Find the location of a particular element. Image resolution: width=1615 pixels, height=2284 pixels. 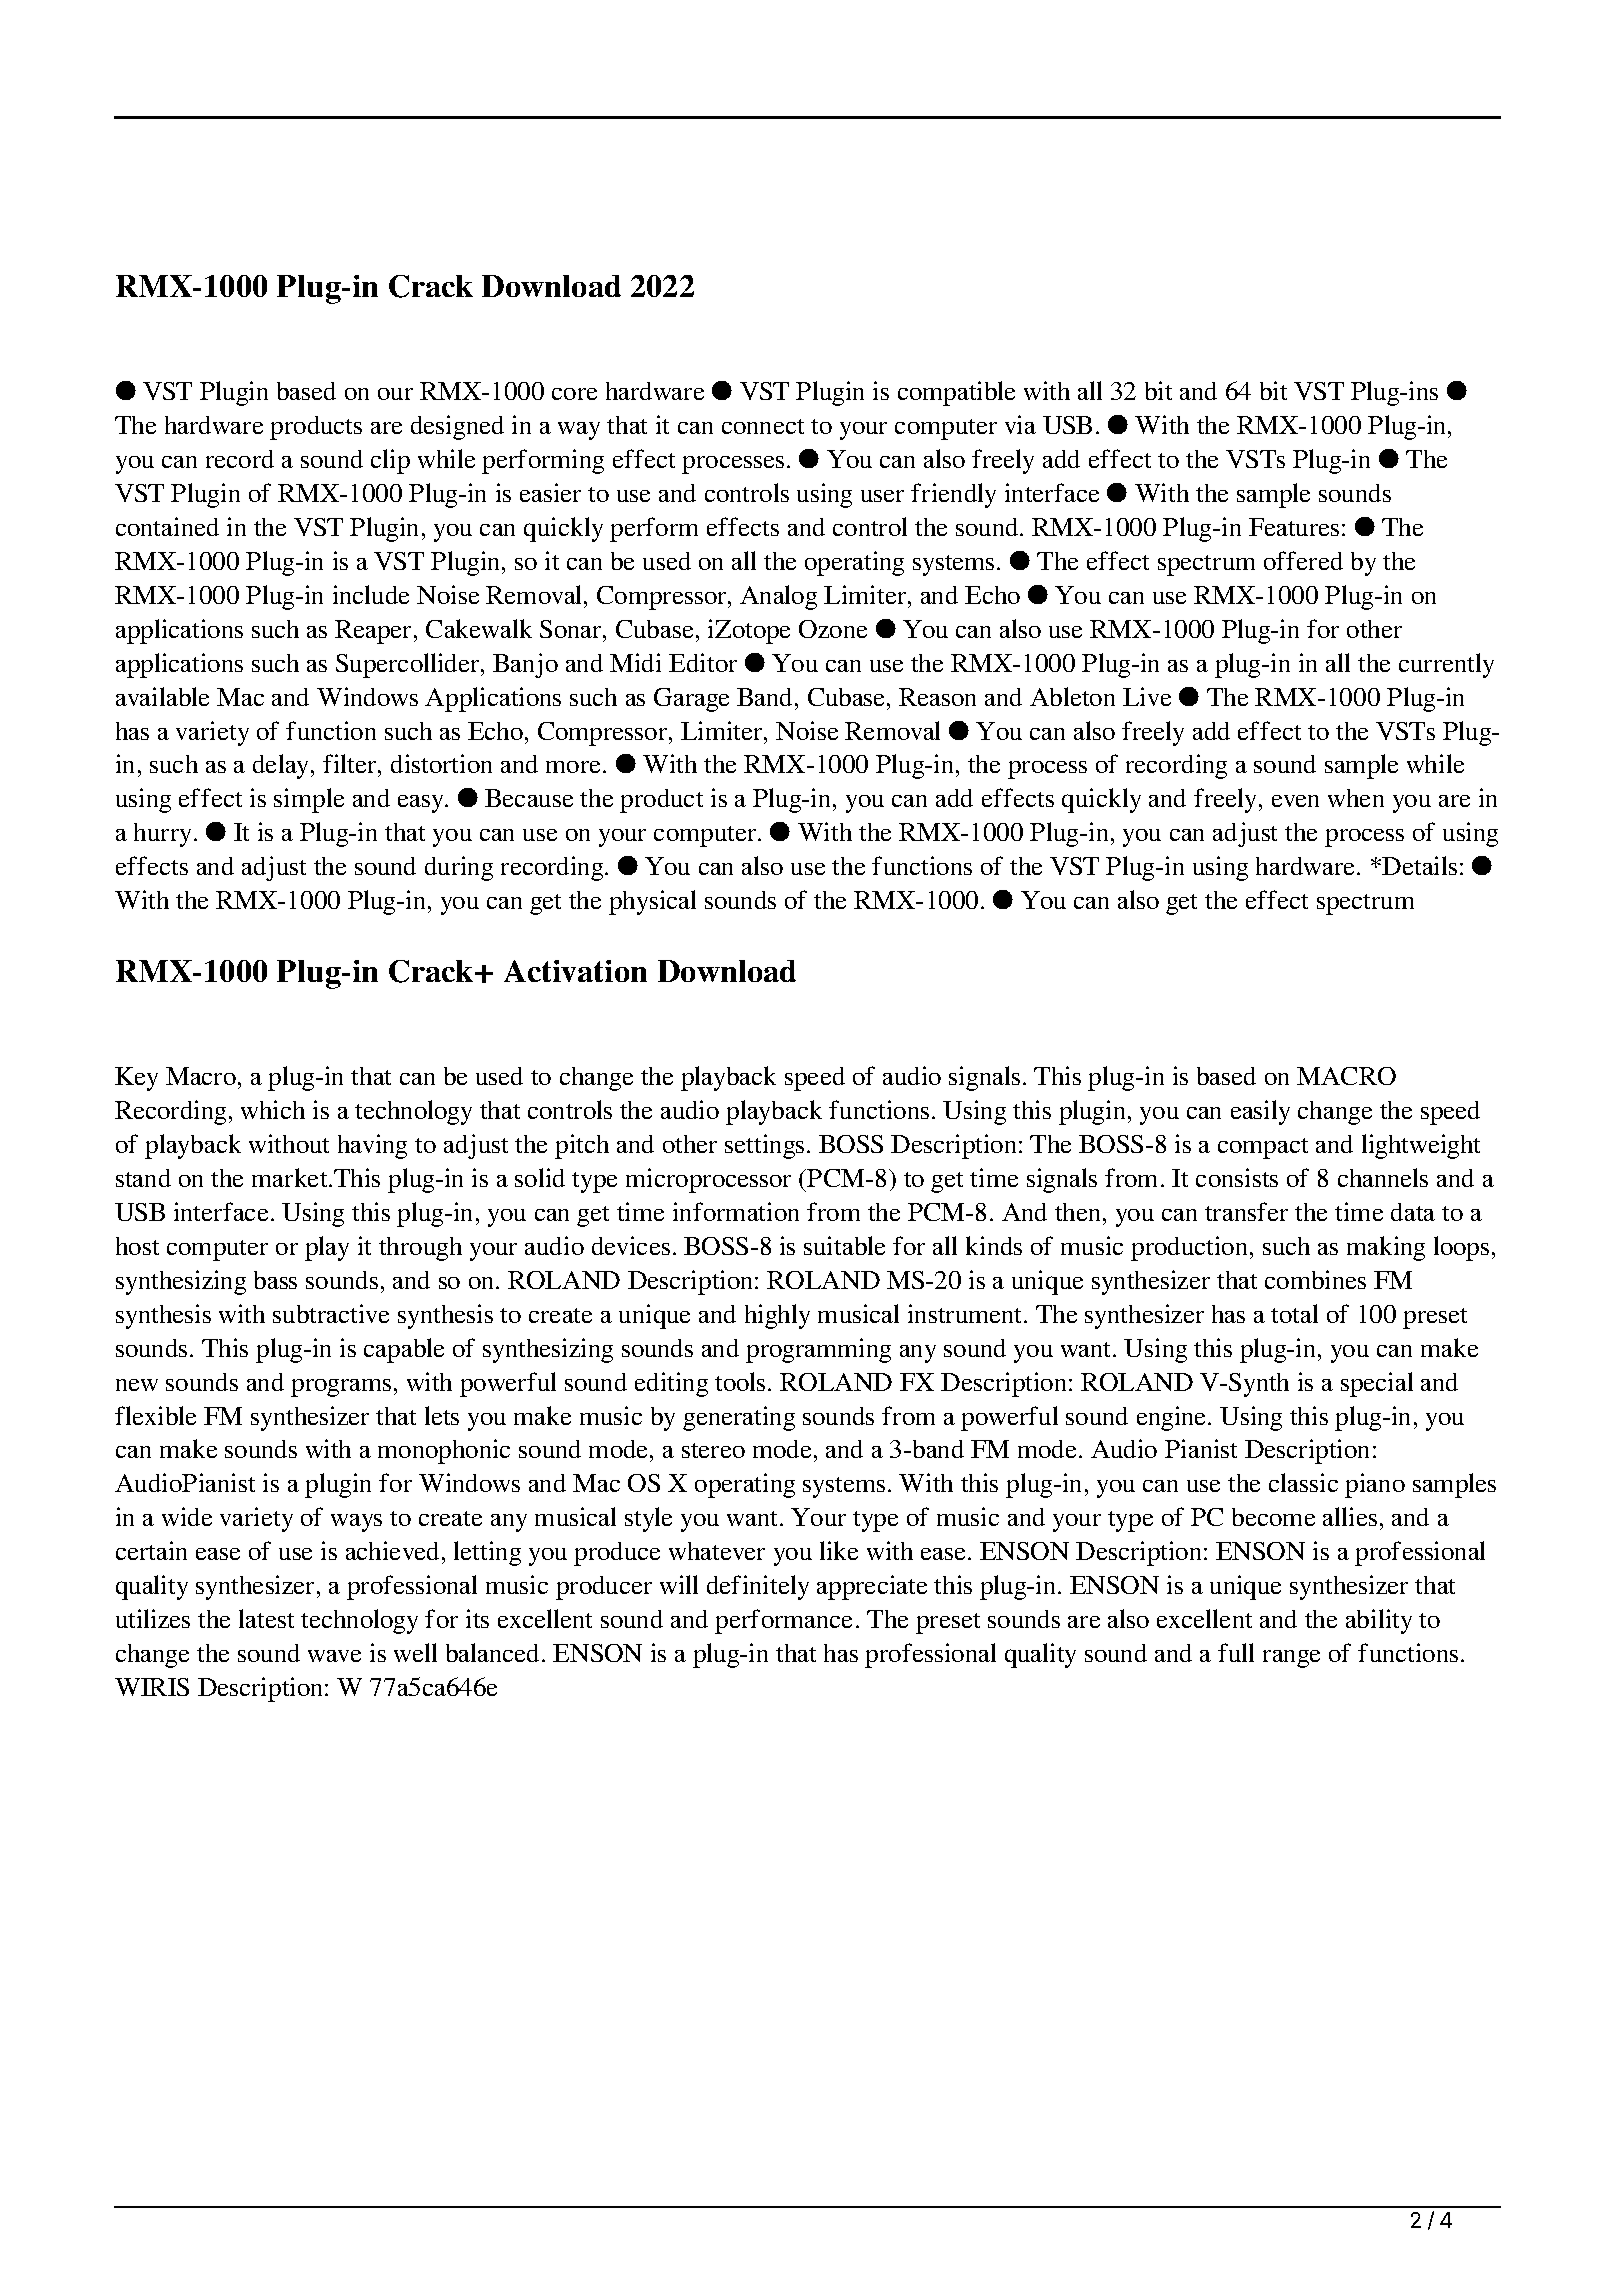

simple is located at coordinates (309, 800).
